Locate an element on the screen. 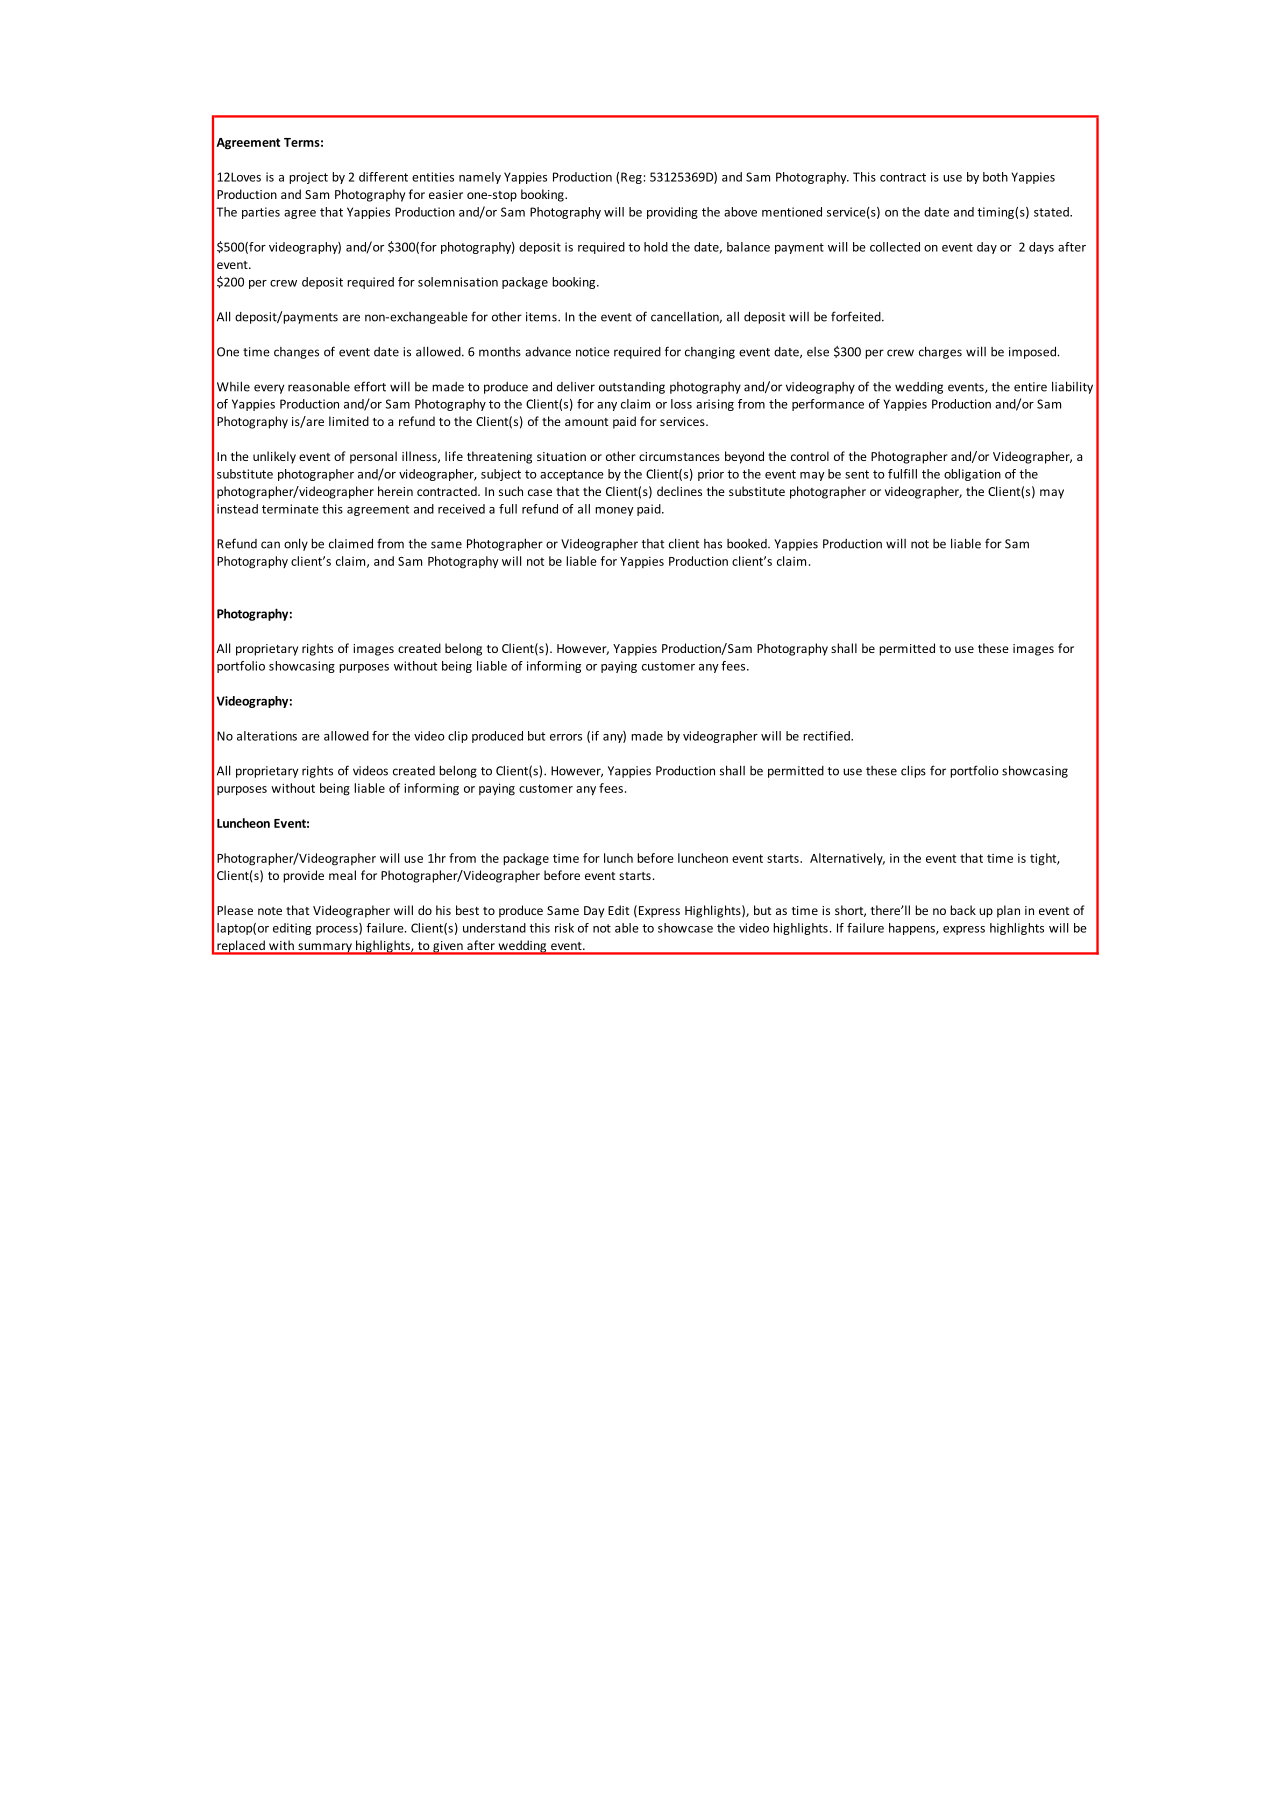 The image size is (1283, 1815). alterations is located at coordinates (267, 736).
